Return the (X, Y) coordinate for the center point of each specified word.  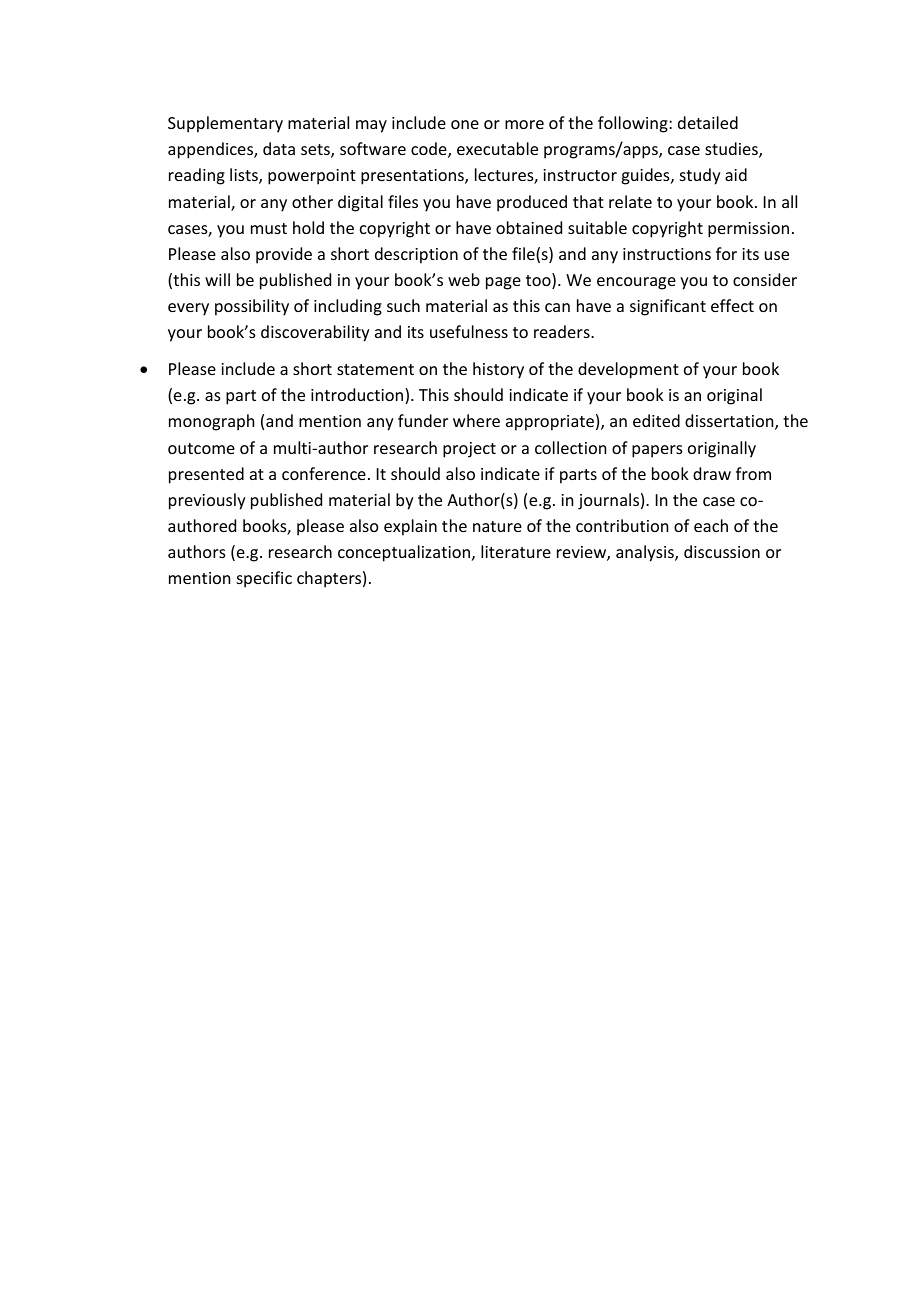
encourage (636, 283)
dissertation (730, 422)
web (464, 279)
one (465, 124)
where (476, 420)
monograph (211, 422)
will (217, 279)
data (279, 148)
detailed (708, 122)
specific (264, 579)
